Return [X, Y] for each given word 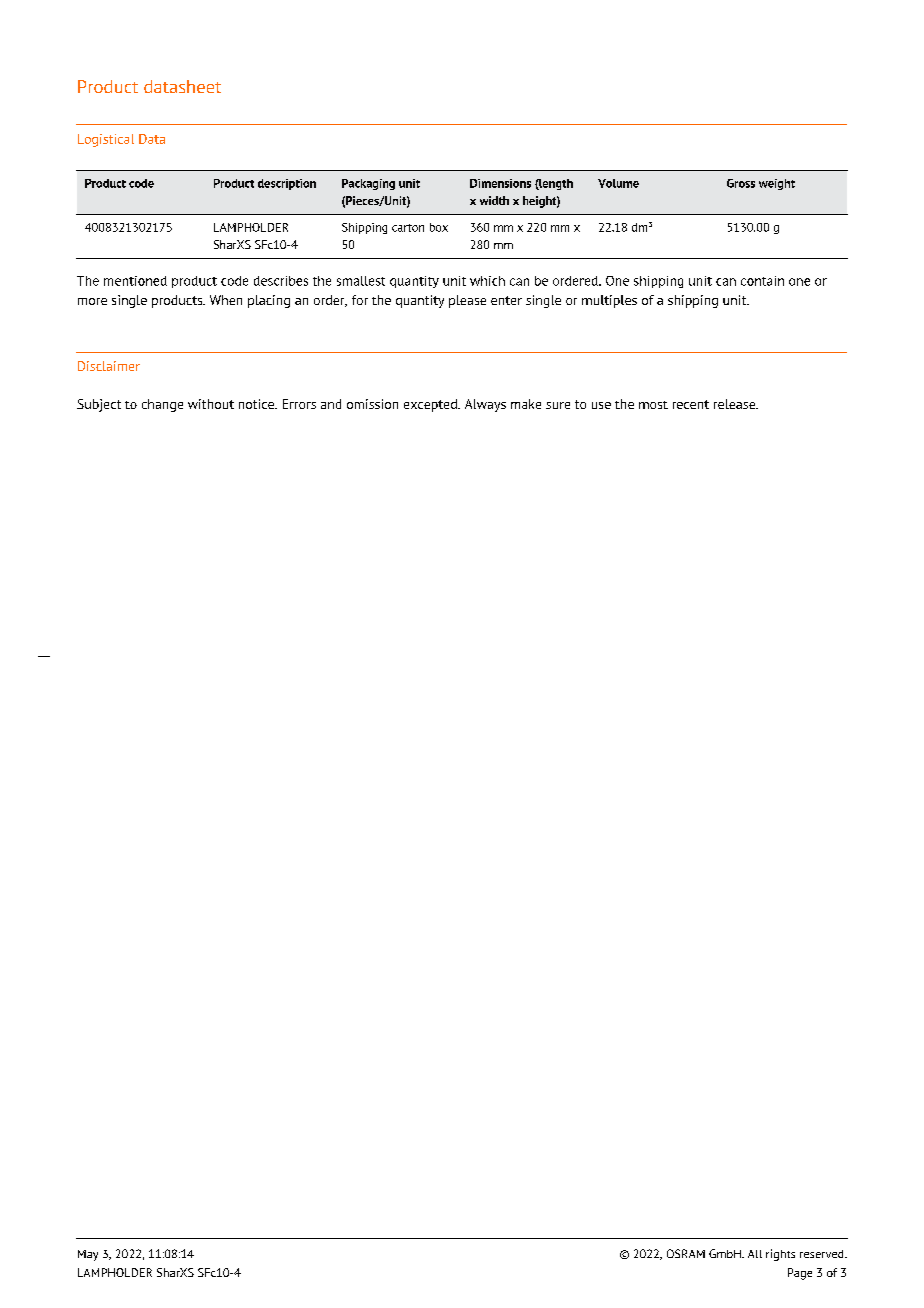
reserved [823, 1254]
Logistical [106, 140]
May [88, 1255]
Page [800, 1274]
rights [780, 1255]
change [162, 405]
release [736, 404]
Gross [741, 183]
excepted [431, 405]
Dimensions [500, 183]
